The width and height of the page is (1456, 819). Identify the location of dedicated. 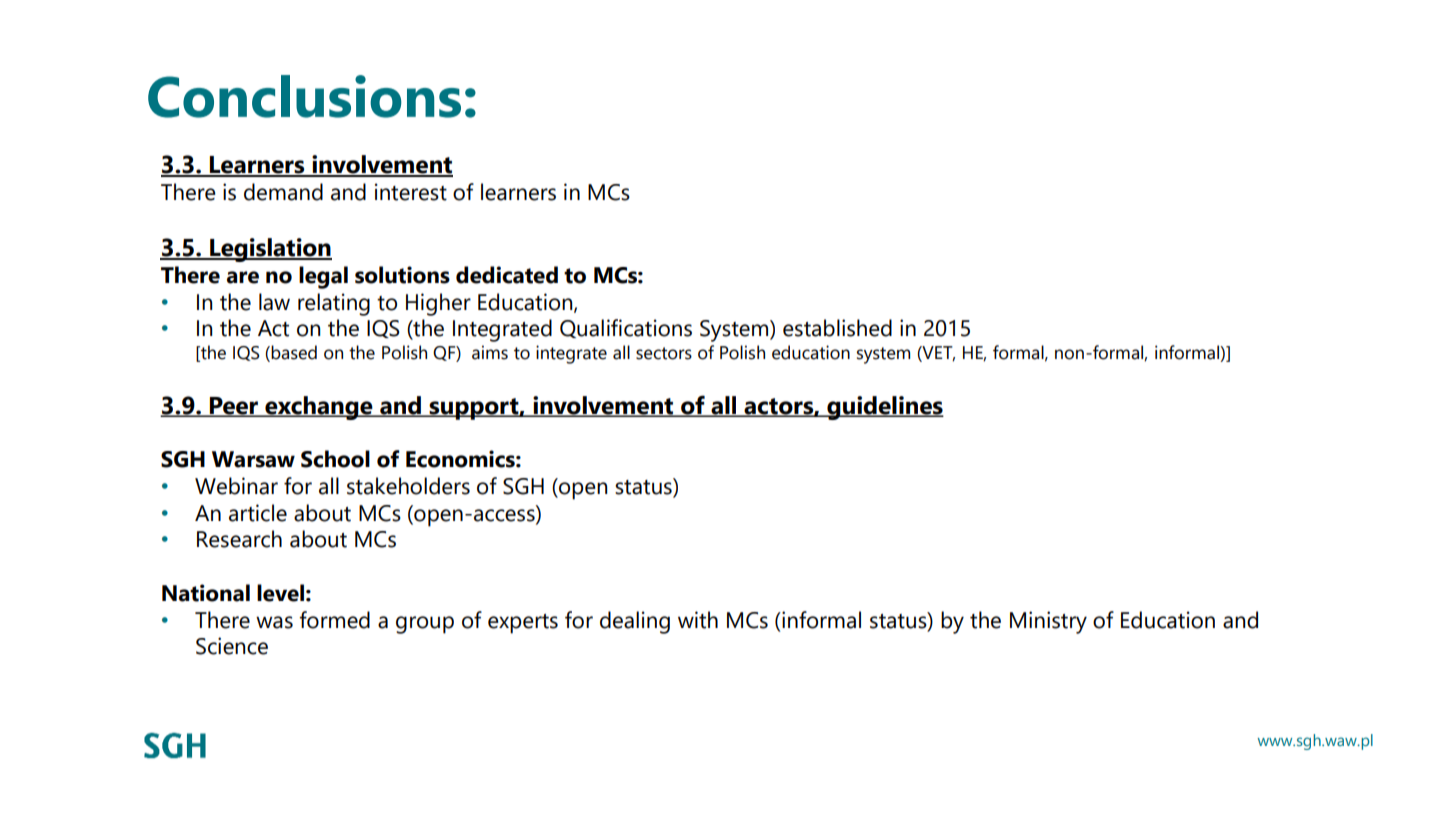
(507, 275).
